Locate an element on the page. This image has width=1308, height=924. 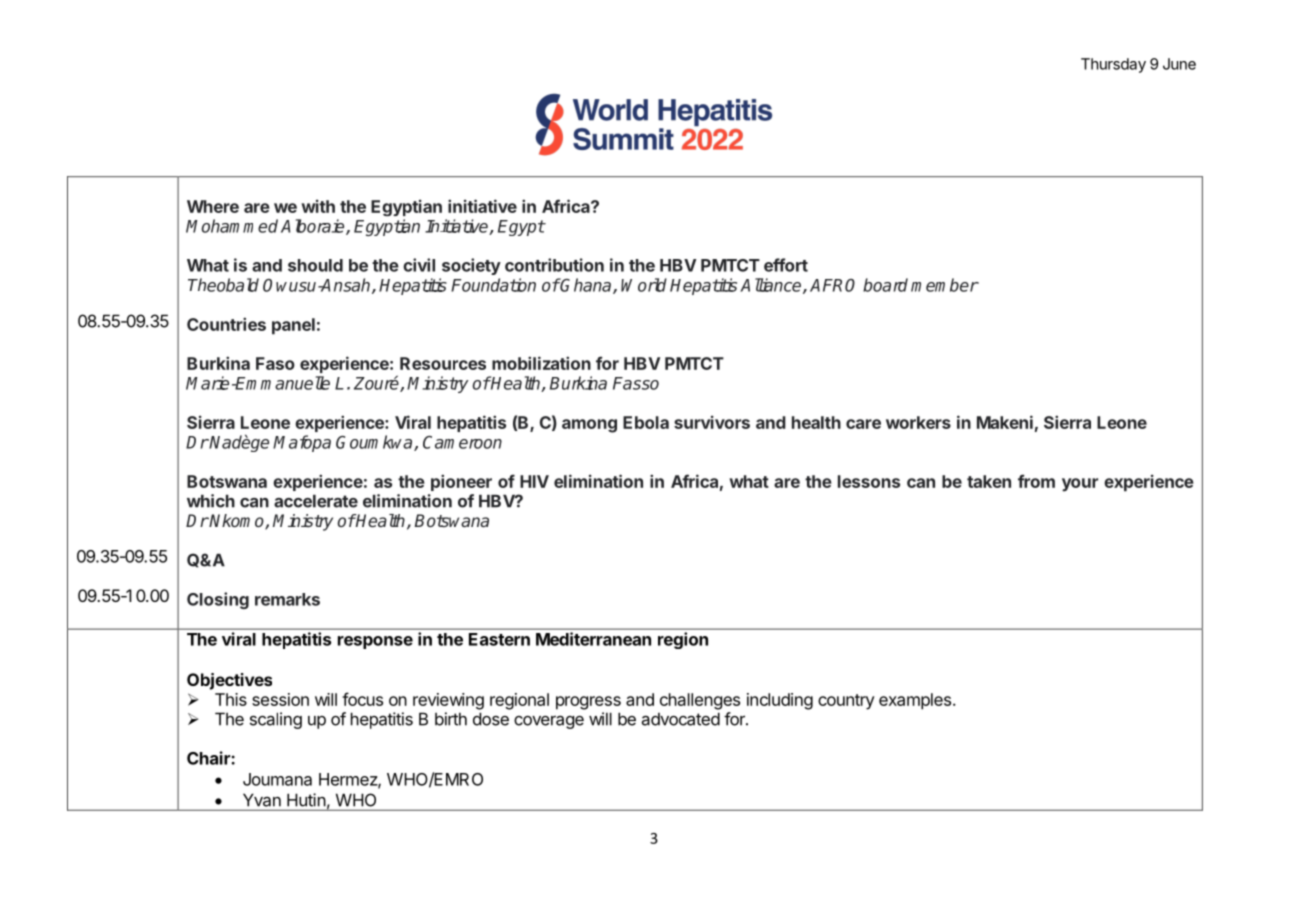
Thursday is located at coordinates (1113, 65).
